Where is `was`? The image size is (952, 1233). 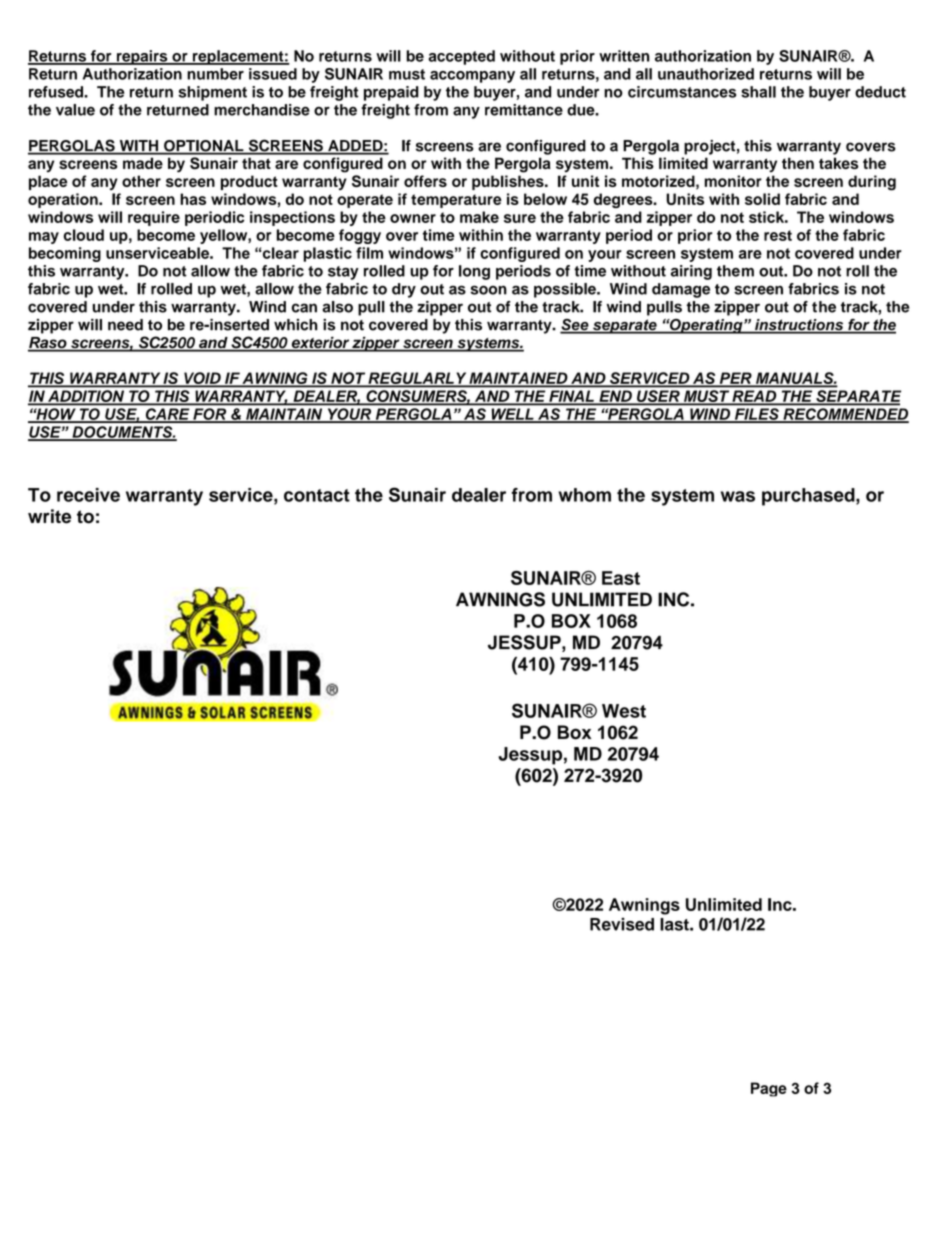
was is located at coordinates (738, 496).
